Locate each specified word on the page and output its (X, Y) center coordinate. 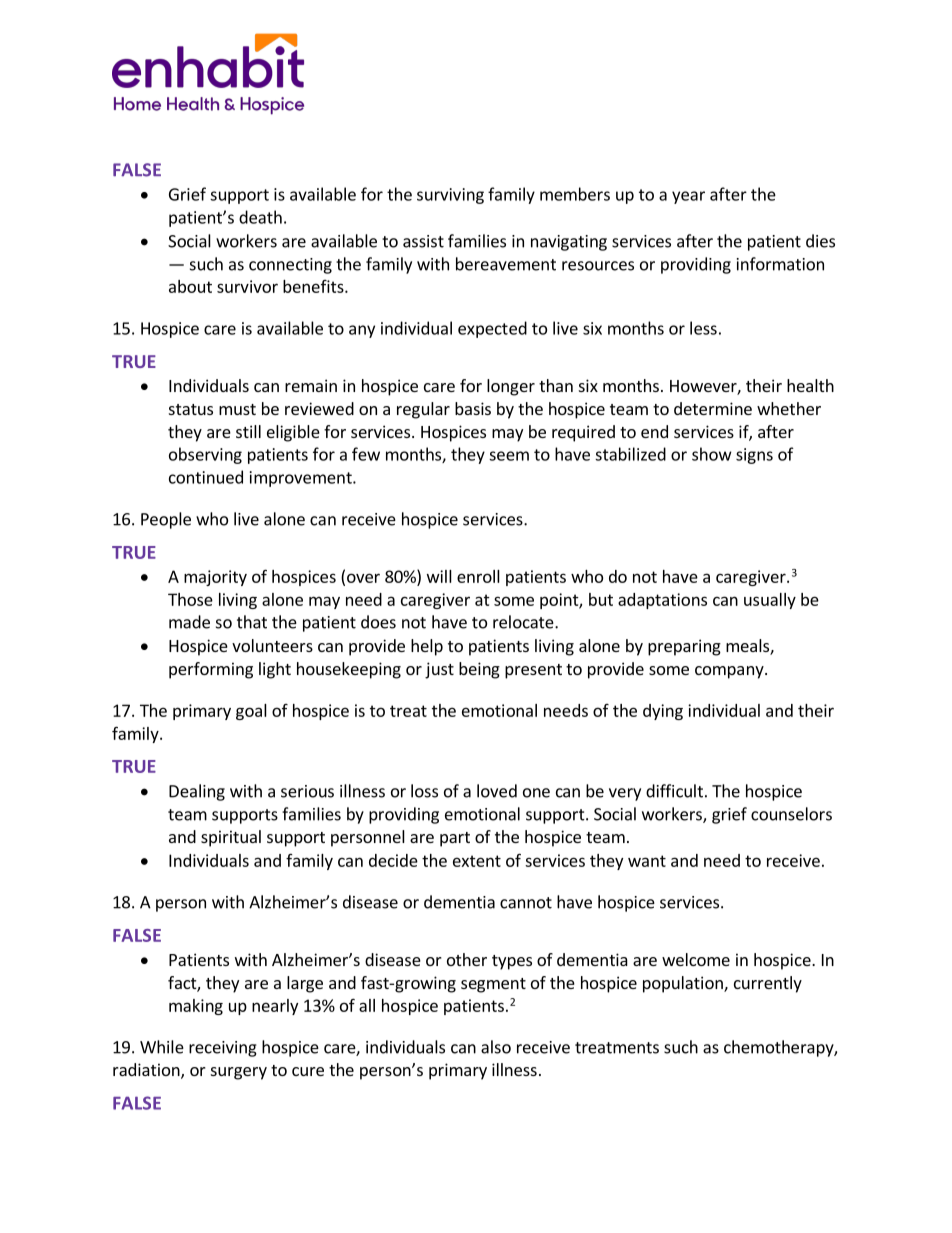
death (260, 217)
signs (754, 456)
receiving (223, 1049)
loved (497, 791)
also (496, 1047)
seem (509, 456)
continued (206, 477)
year (688, 197)
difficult (674, 791)
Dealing (197, 792)
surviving (450, 196)
